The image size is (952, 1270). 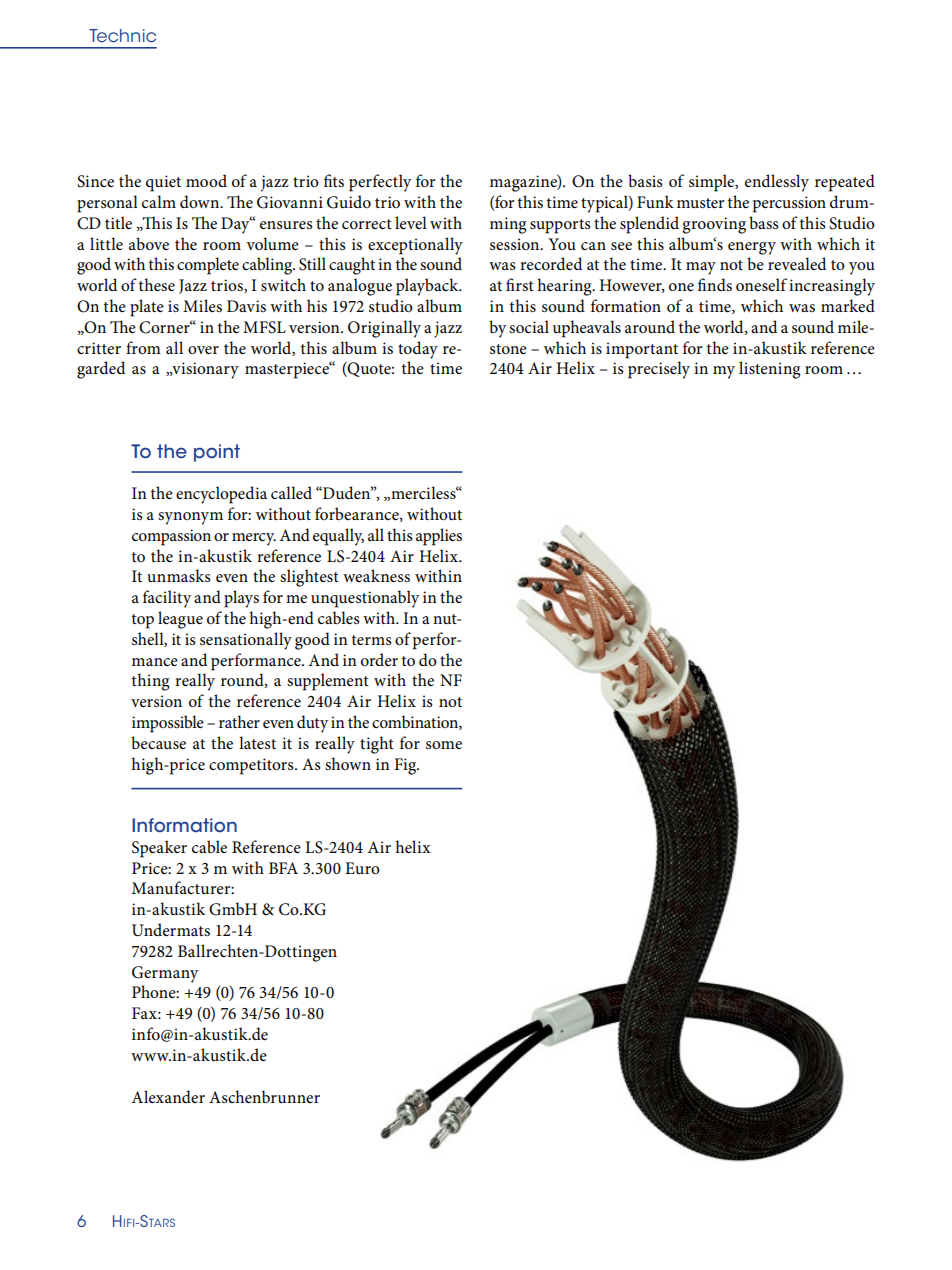 What do you see at coordinates (380, 183) in the screenshot?
I see `perfectly` at bounding box center [380, 183].
